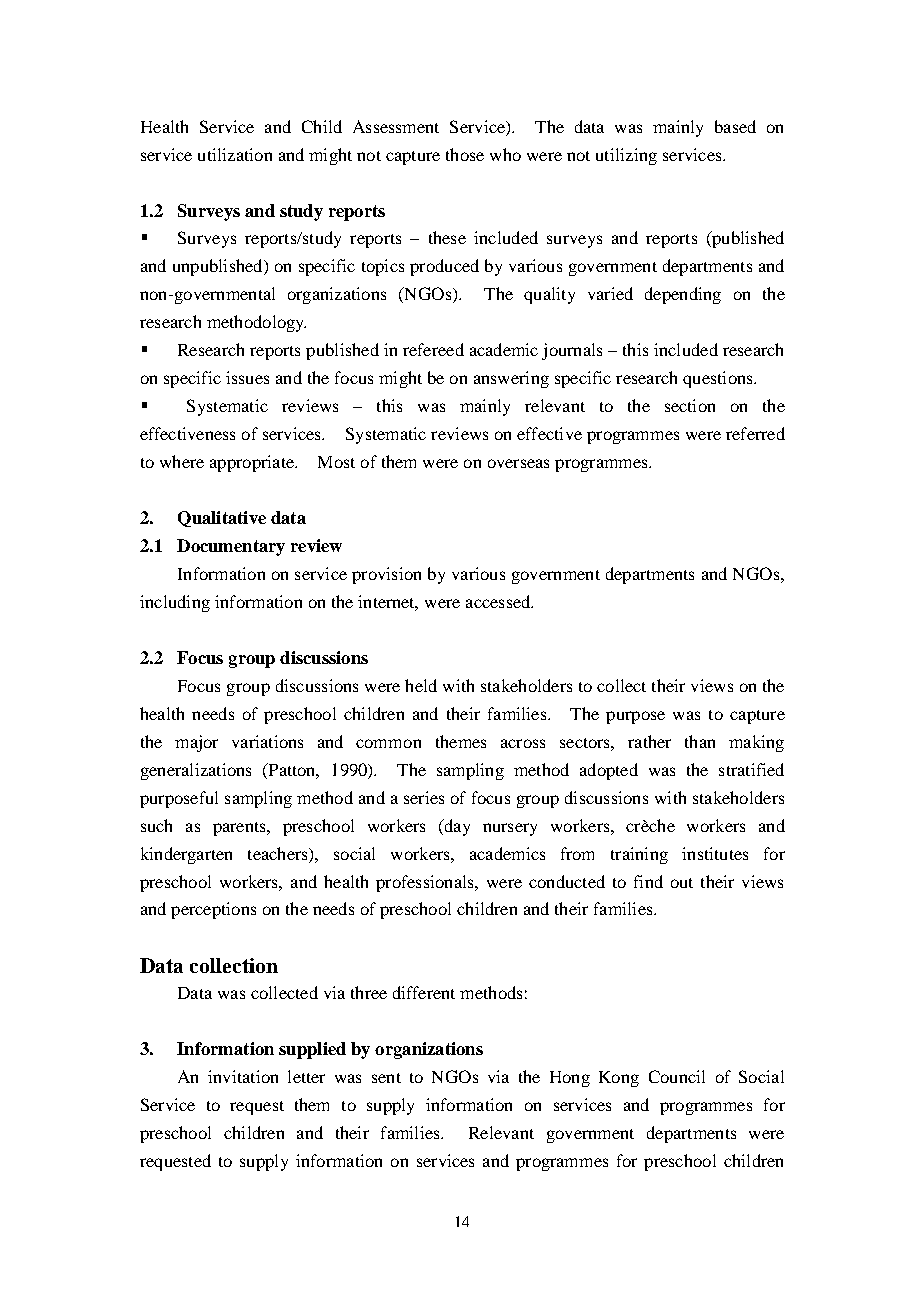  I want to click on depending, so click(683, 295).
